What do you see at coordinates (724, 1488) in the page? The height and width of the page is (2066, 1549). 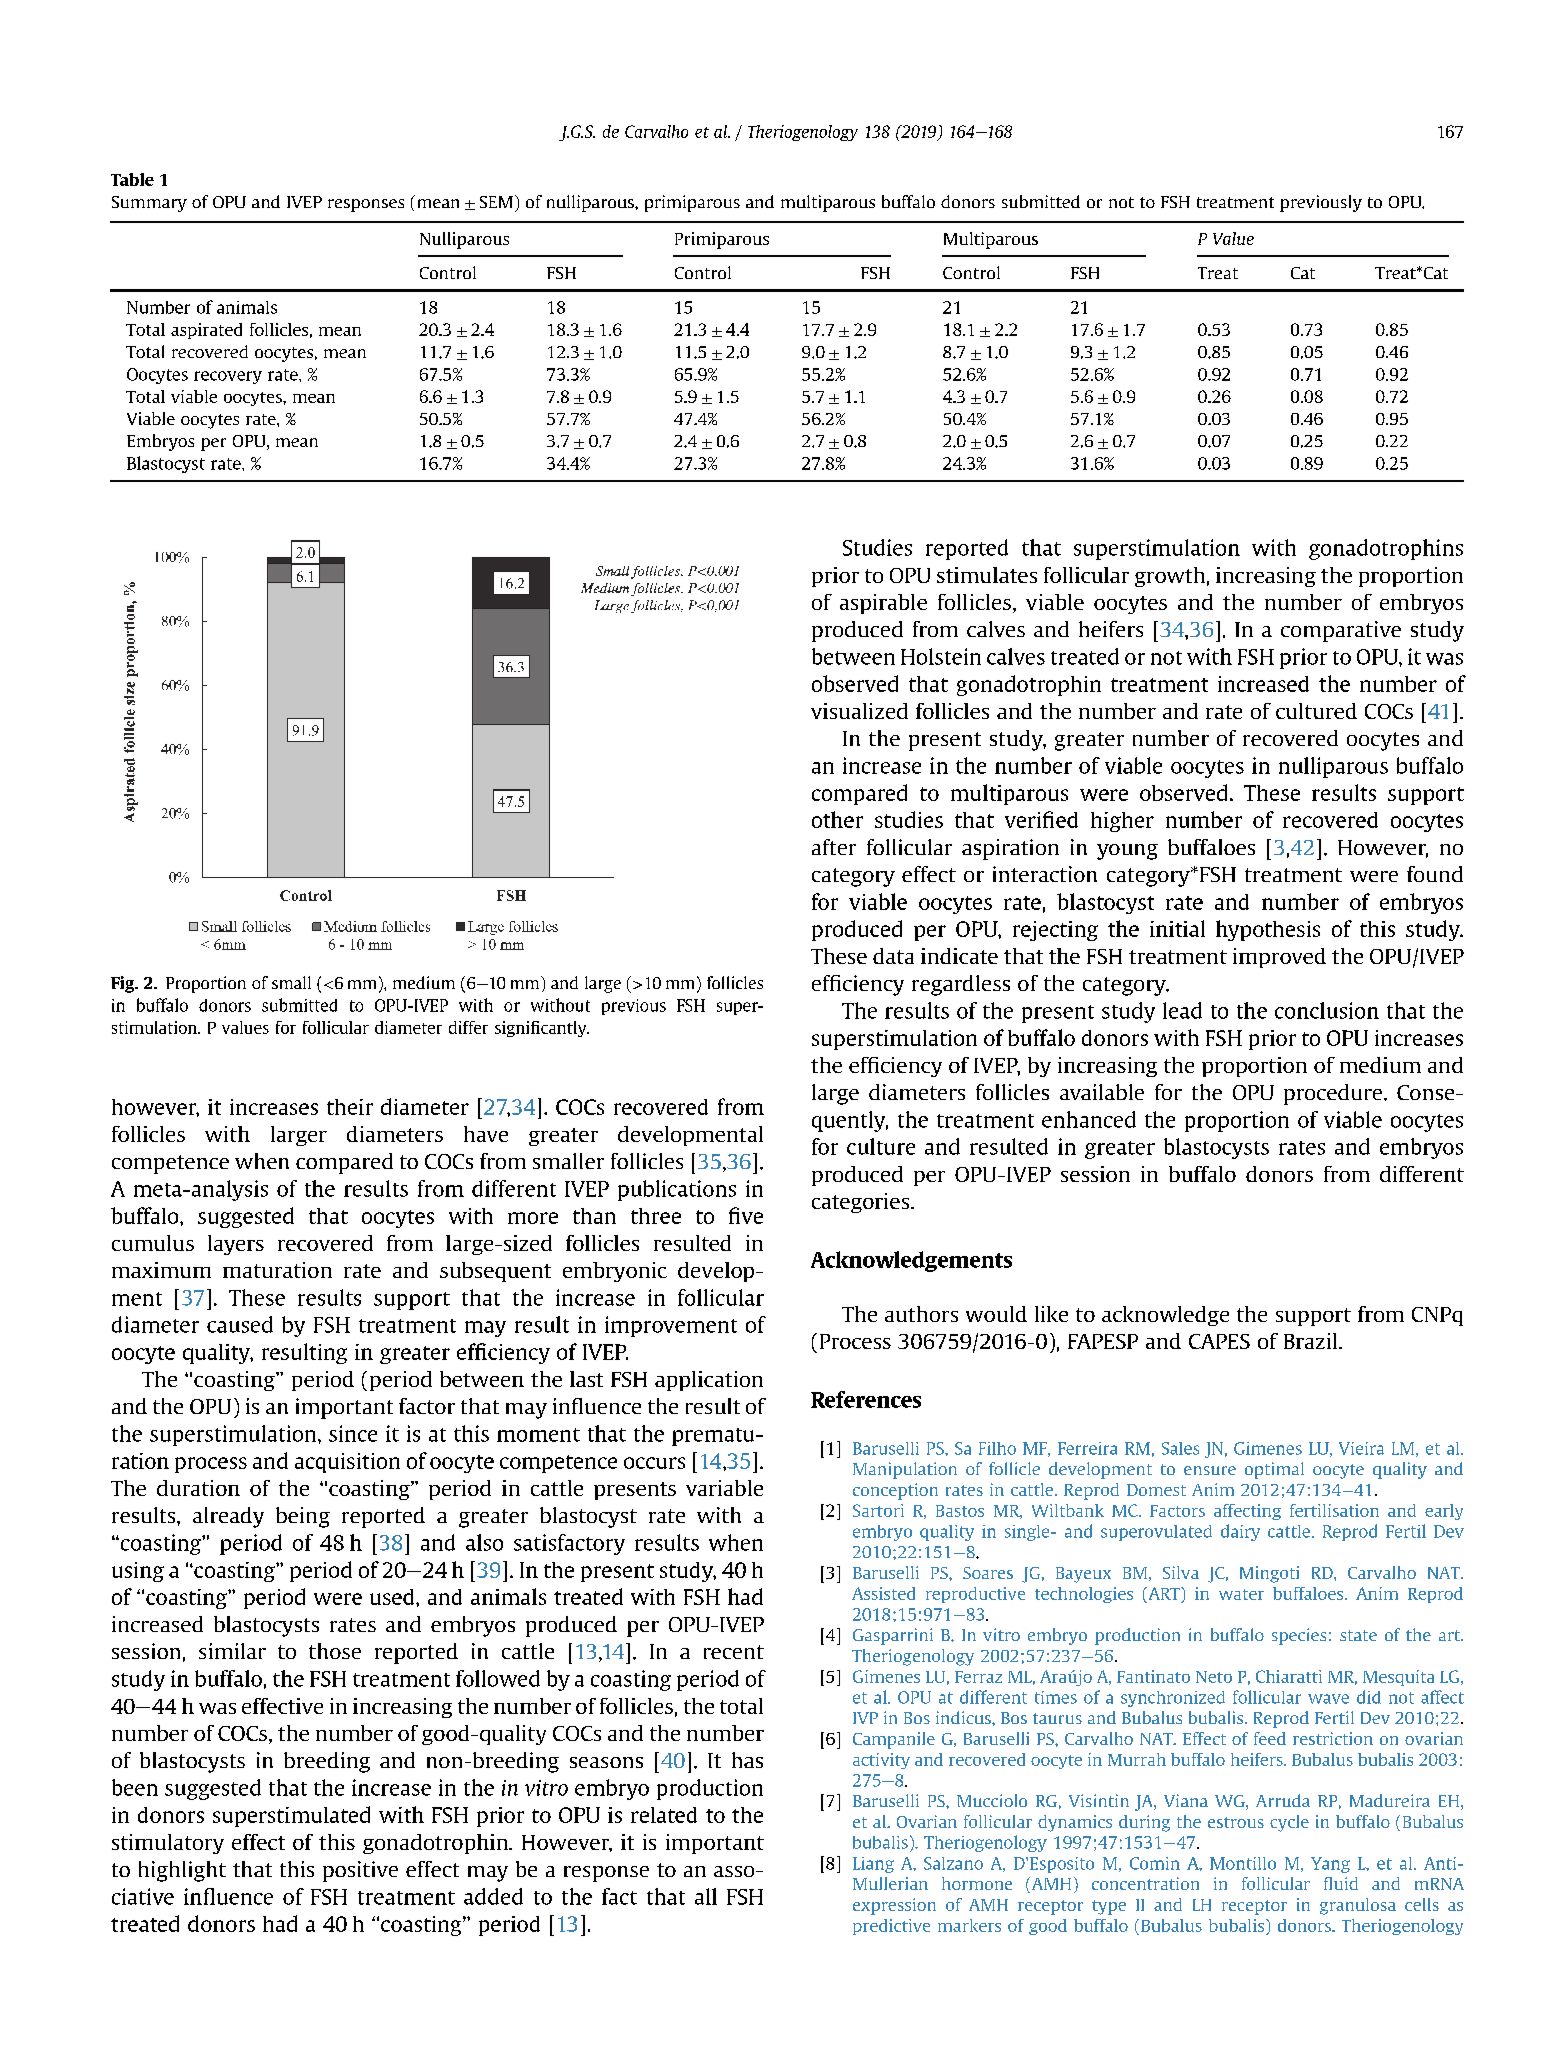 I see `variable` at bounding box center [724, 1488].
